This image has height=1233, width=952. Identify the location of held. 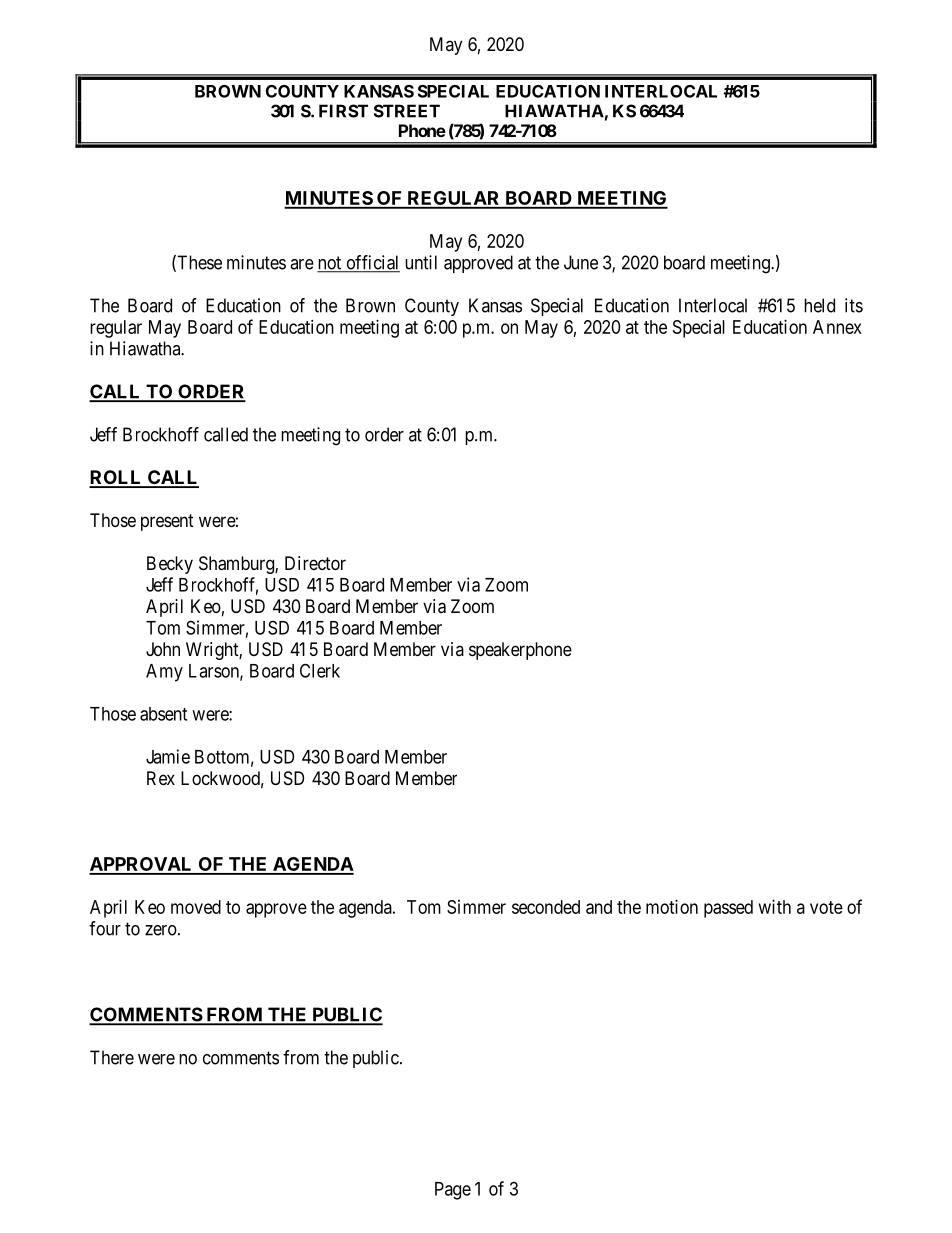
(819, 305).
